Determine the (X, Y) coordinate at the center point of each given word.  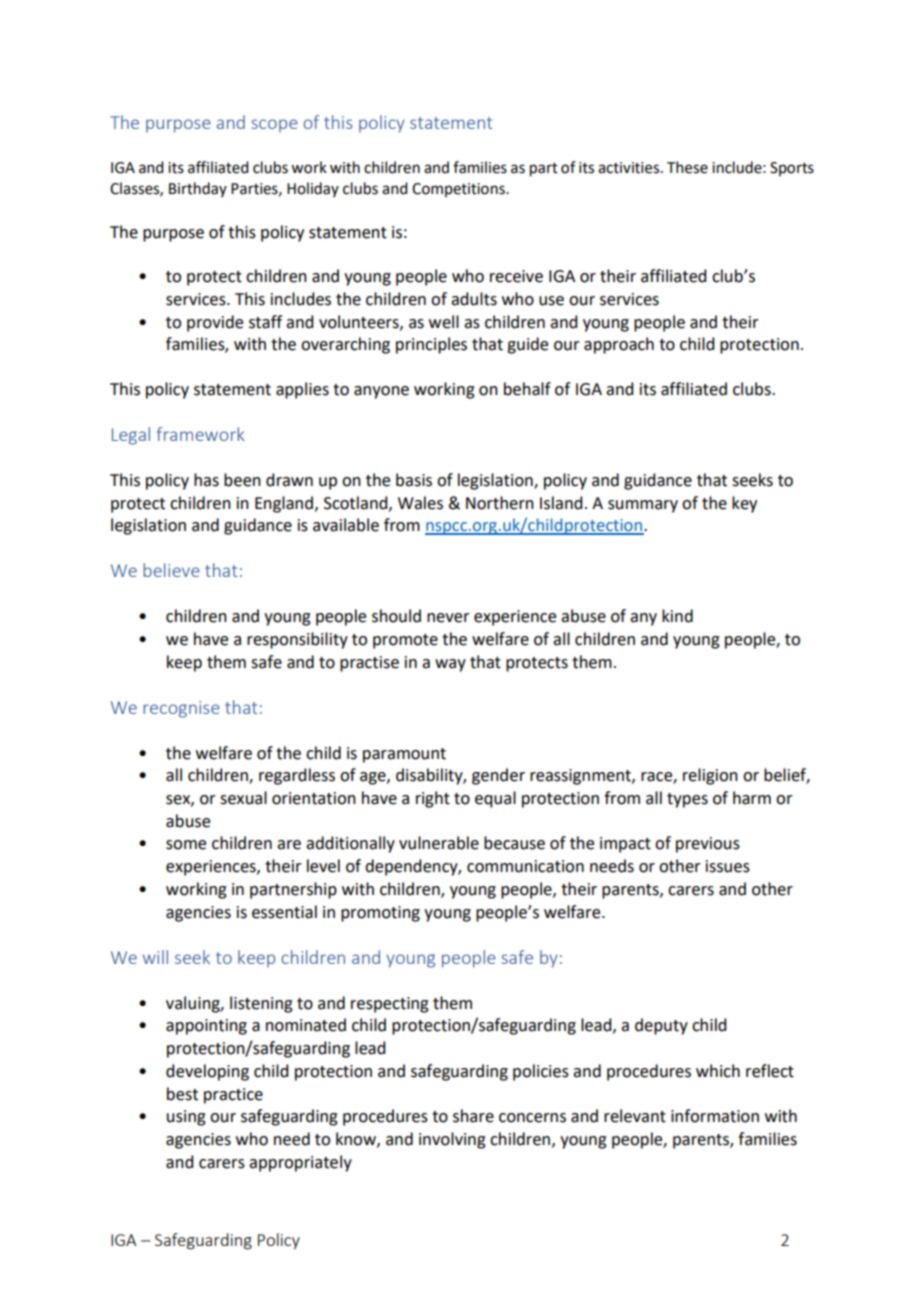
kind (677, 616)
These (687, 167)
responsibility (297, 640)
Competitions (459, 190)
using (186, 1118)
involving (452, 1140)
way (450, 665)
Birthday (198, 189)
